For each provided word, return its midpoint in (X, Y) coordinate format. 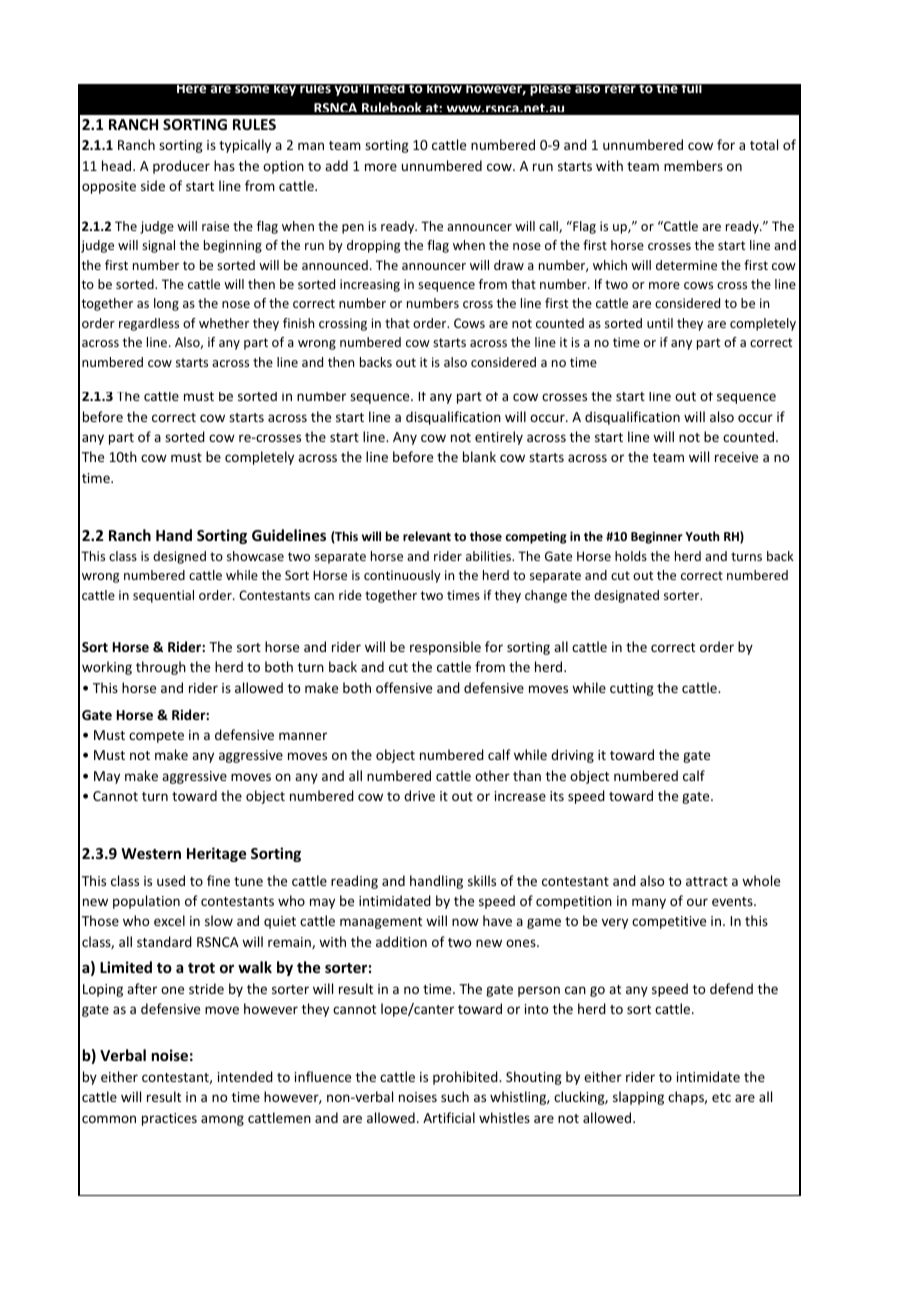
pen (353, 229)
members (693, 165)
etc (721, 1097)
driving (572, 756)
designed (179, 557)
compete (156, 737)
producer (181, 167)
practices (169, 1119)
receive (736, 457)
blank (479, 456)
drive (419, 795)
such (455, 1096)
